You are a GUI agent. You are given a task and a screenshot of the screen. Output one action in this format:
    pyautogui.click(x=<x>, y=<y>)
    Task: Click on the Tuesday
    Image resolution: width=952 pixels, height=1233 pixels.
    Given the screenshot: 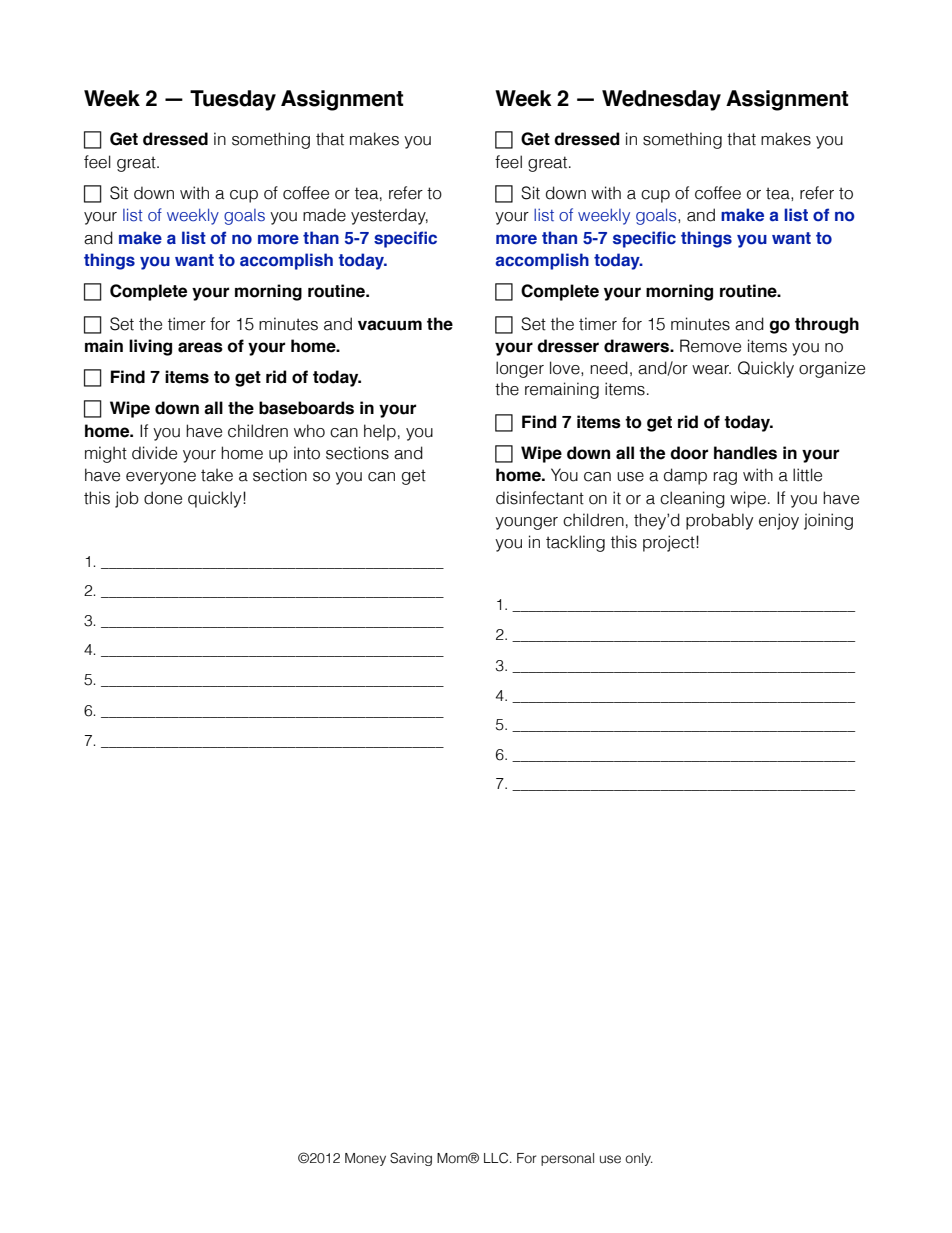 What is the action you would take?
    pyautogui.click(x=233, y=100)
